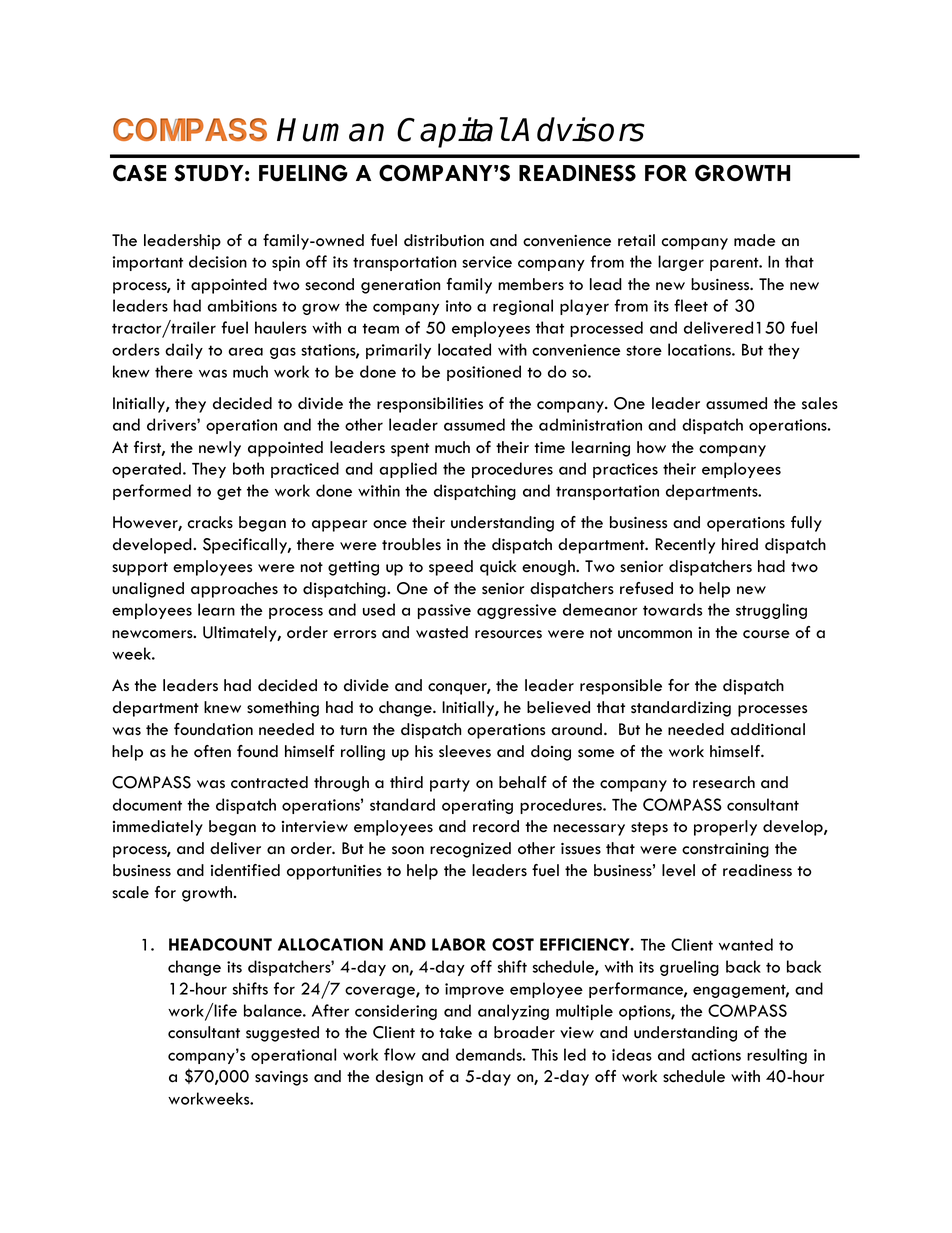  Describe the element at coordinates (754, 240) in the screenshot. I see `made` at that location.
